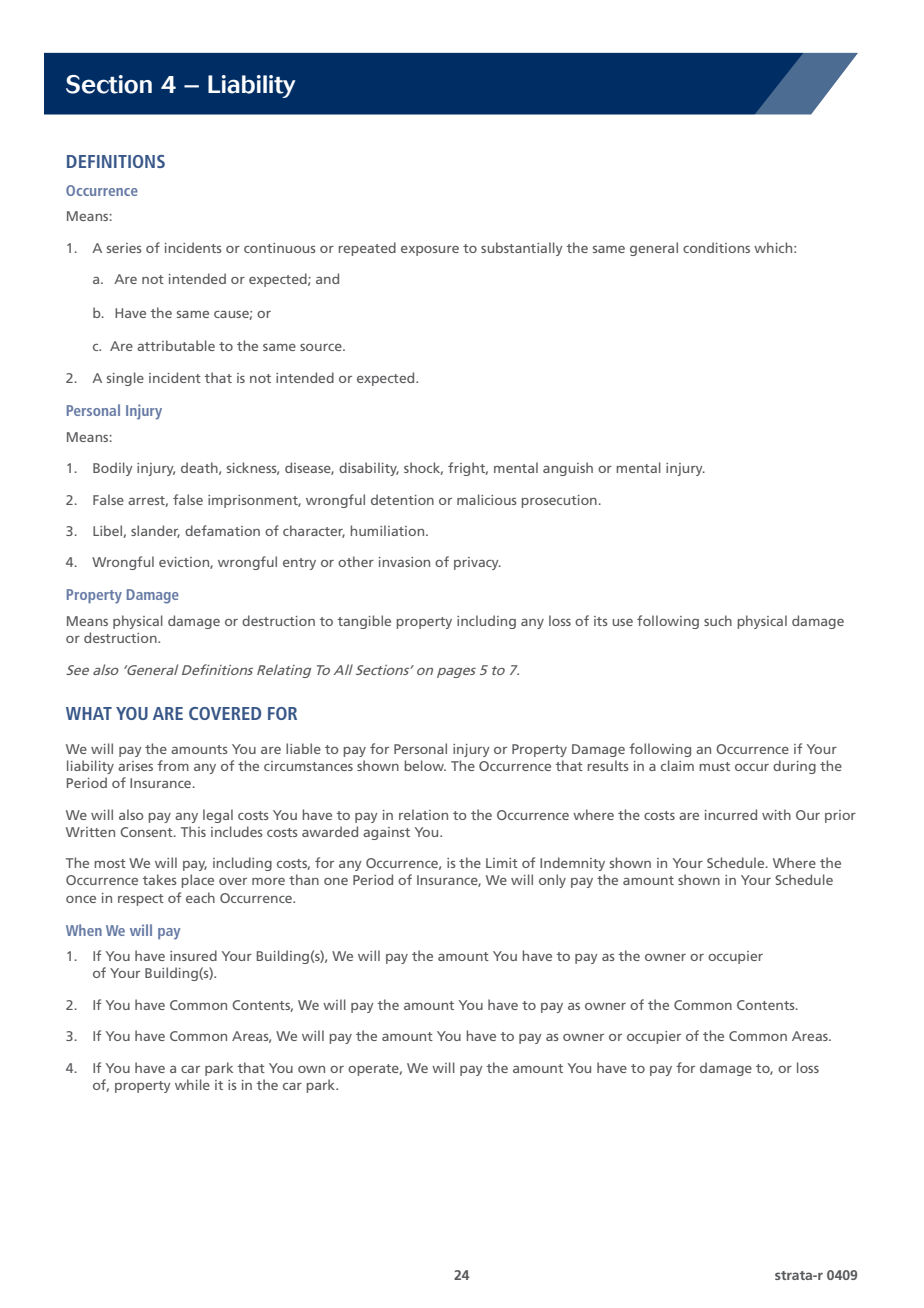  What do you see at coordinates (192, 1084) in the document?
I see `while` at bounding box center [192, 1084].
